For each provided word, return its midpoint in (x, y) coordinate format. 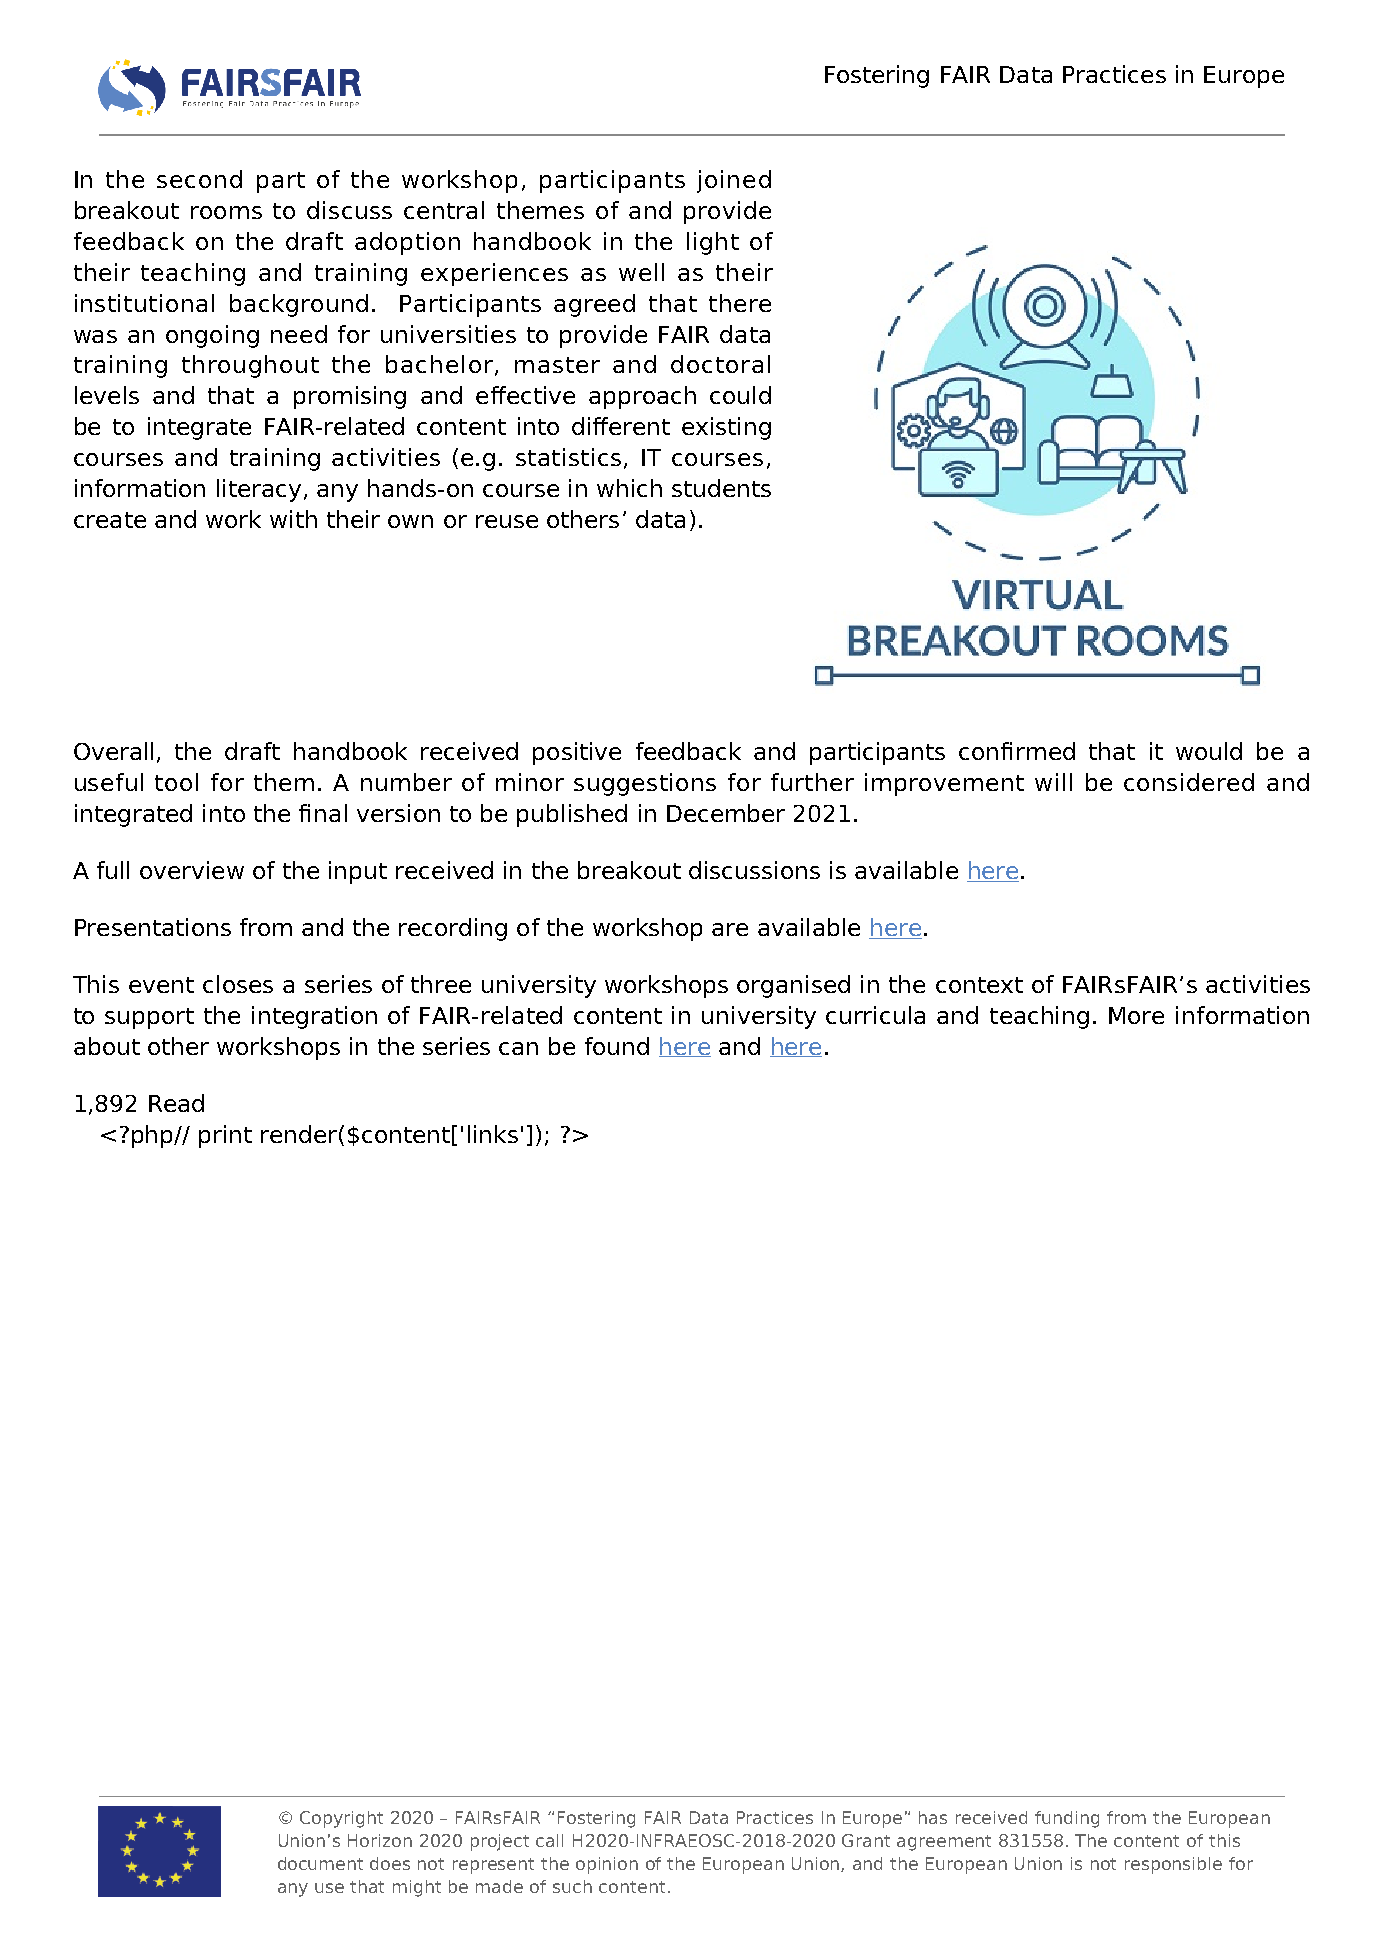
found (617, 1046)
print (225, 1136)
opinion (607, 1865)
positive (577, 753)
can (518, 1048)
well (641, 272)
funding (1067, 1819)
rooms (226, 212)
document (320, 1863)
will (1053, 782)
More (1136, 1015)
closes (238, 984)
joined (734, 181)
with (293, 519)
